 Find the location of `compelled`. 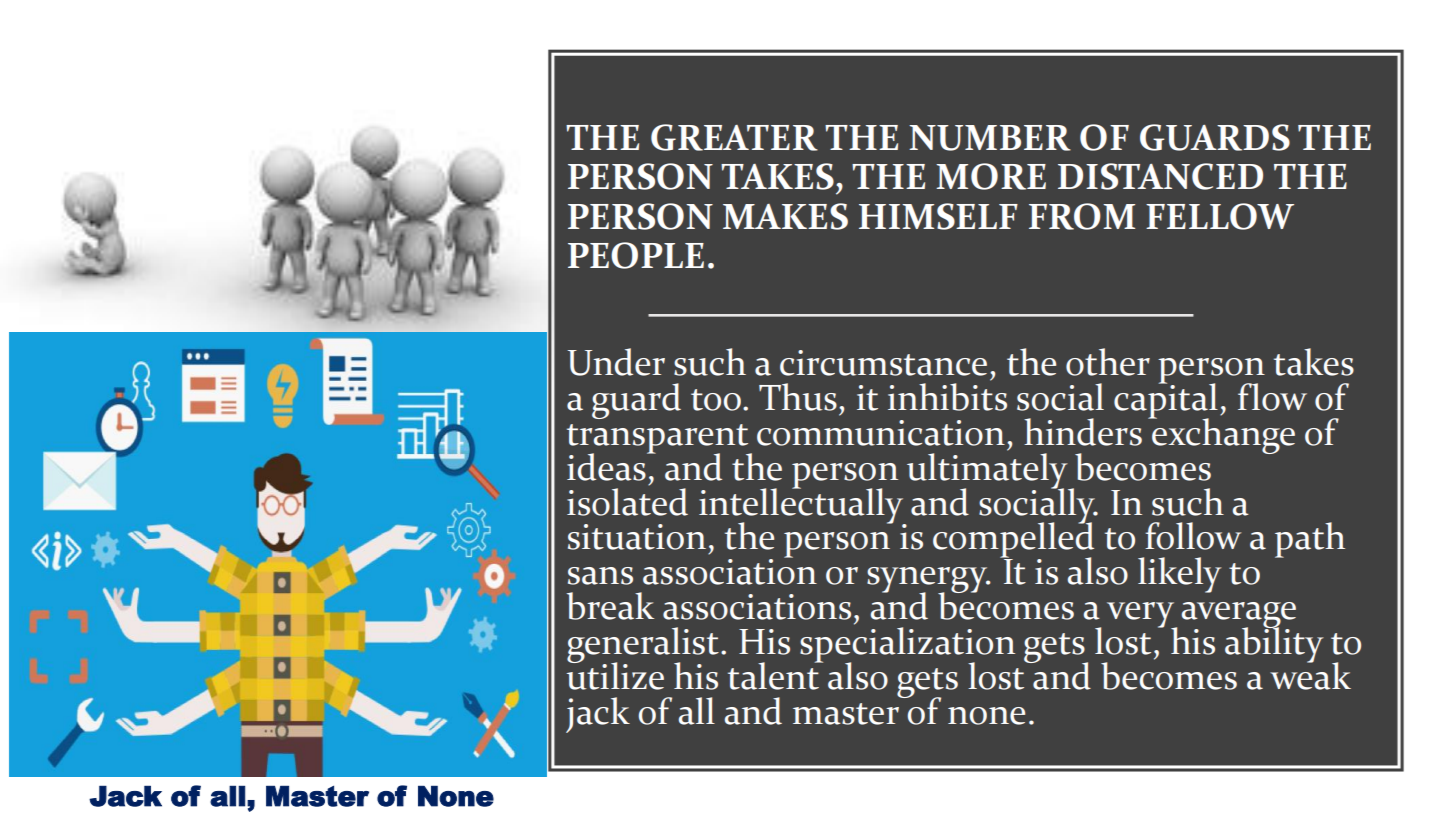

compelled is located at coordinates (1013, 540).
